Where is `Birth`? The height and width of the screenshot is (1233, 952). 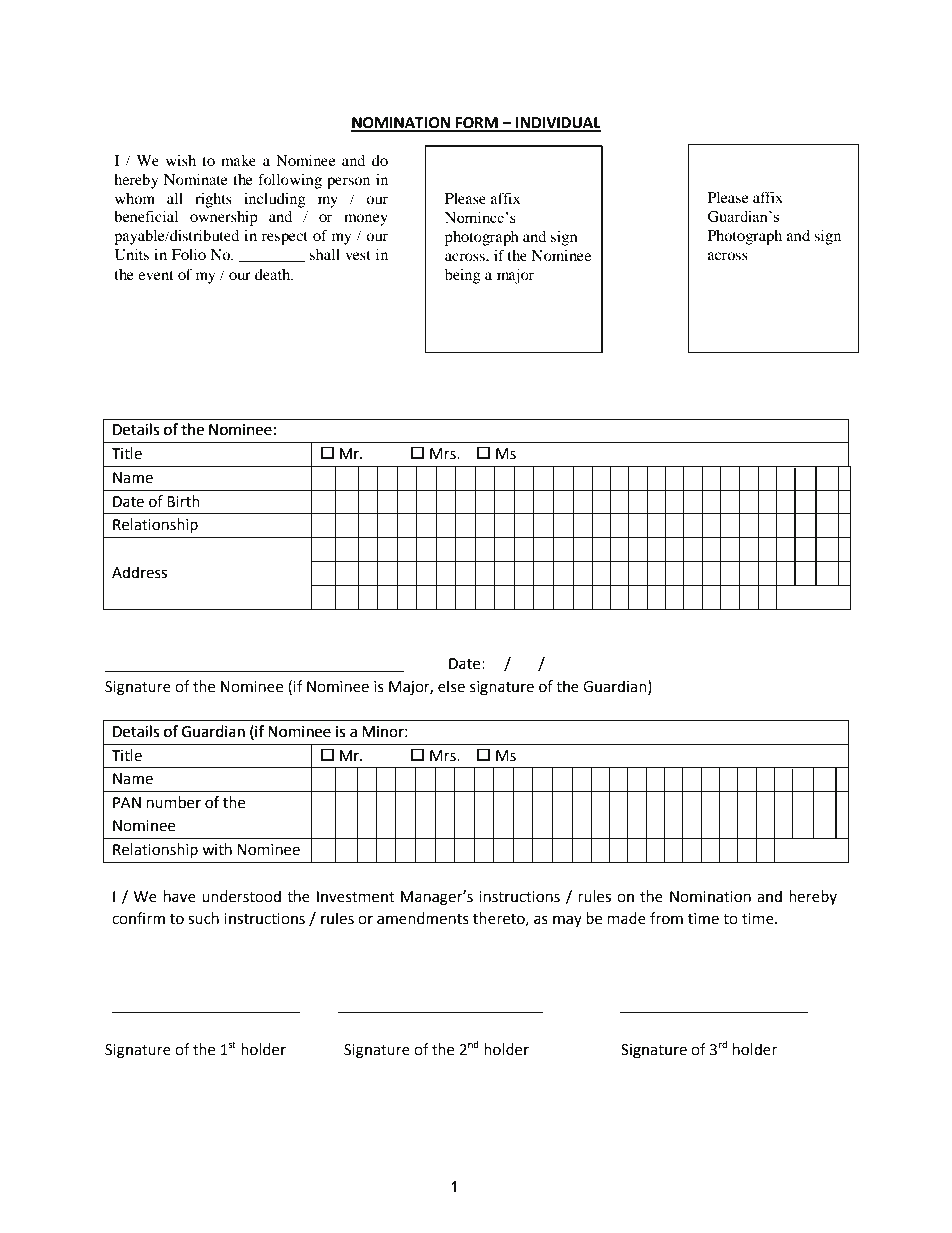
Birth is located at coordinates (183, 501).
